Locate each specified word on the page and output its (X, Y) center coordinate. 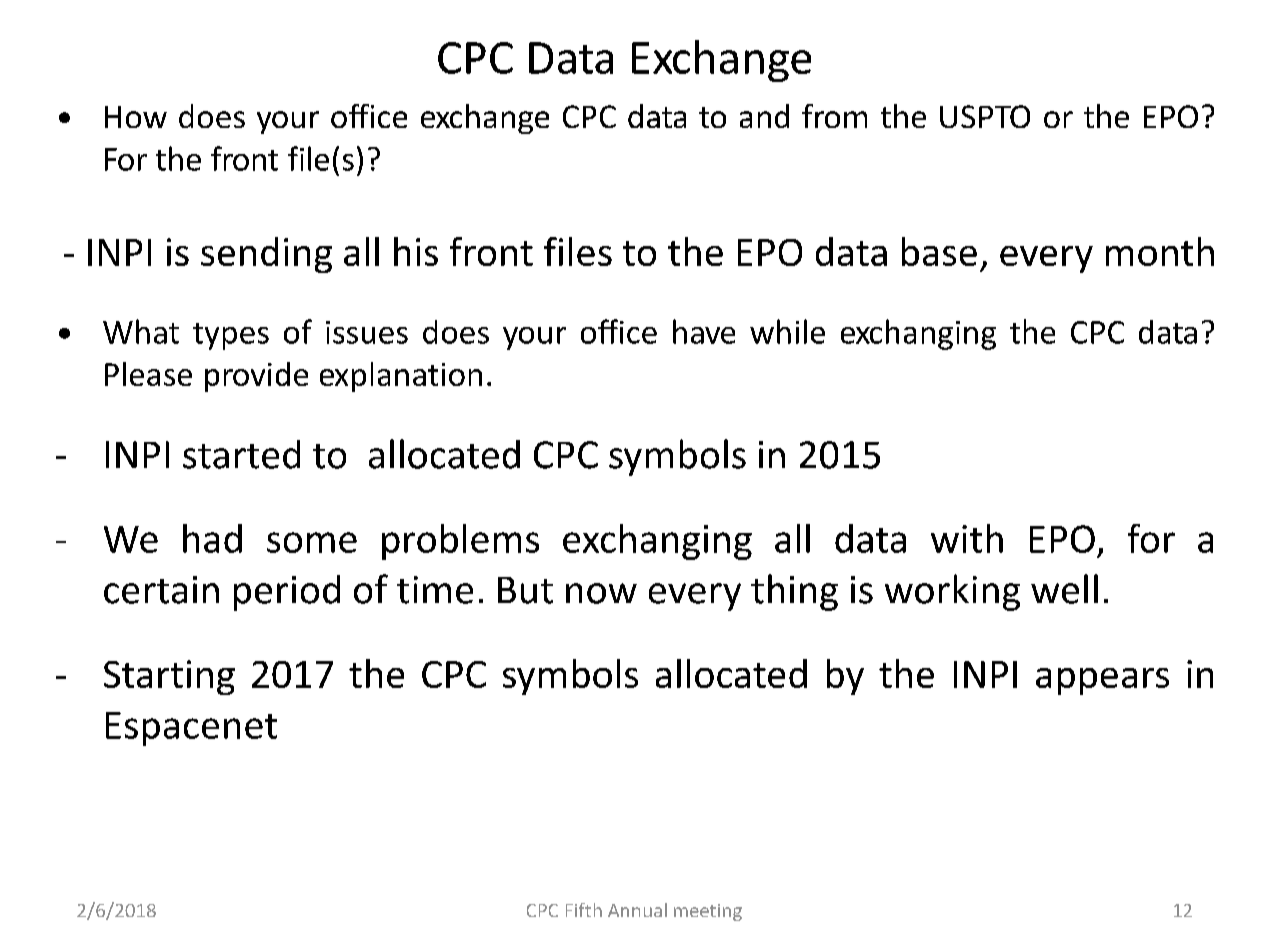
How (136, 117)
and (764, 116)
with (967, 538)
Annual (637, 910)
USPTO (985, 116)
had (212, 538)
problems (460, 542)
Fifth (584, 910)
